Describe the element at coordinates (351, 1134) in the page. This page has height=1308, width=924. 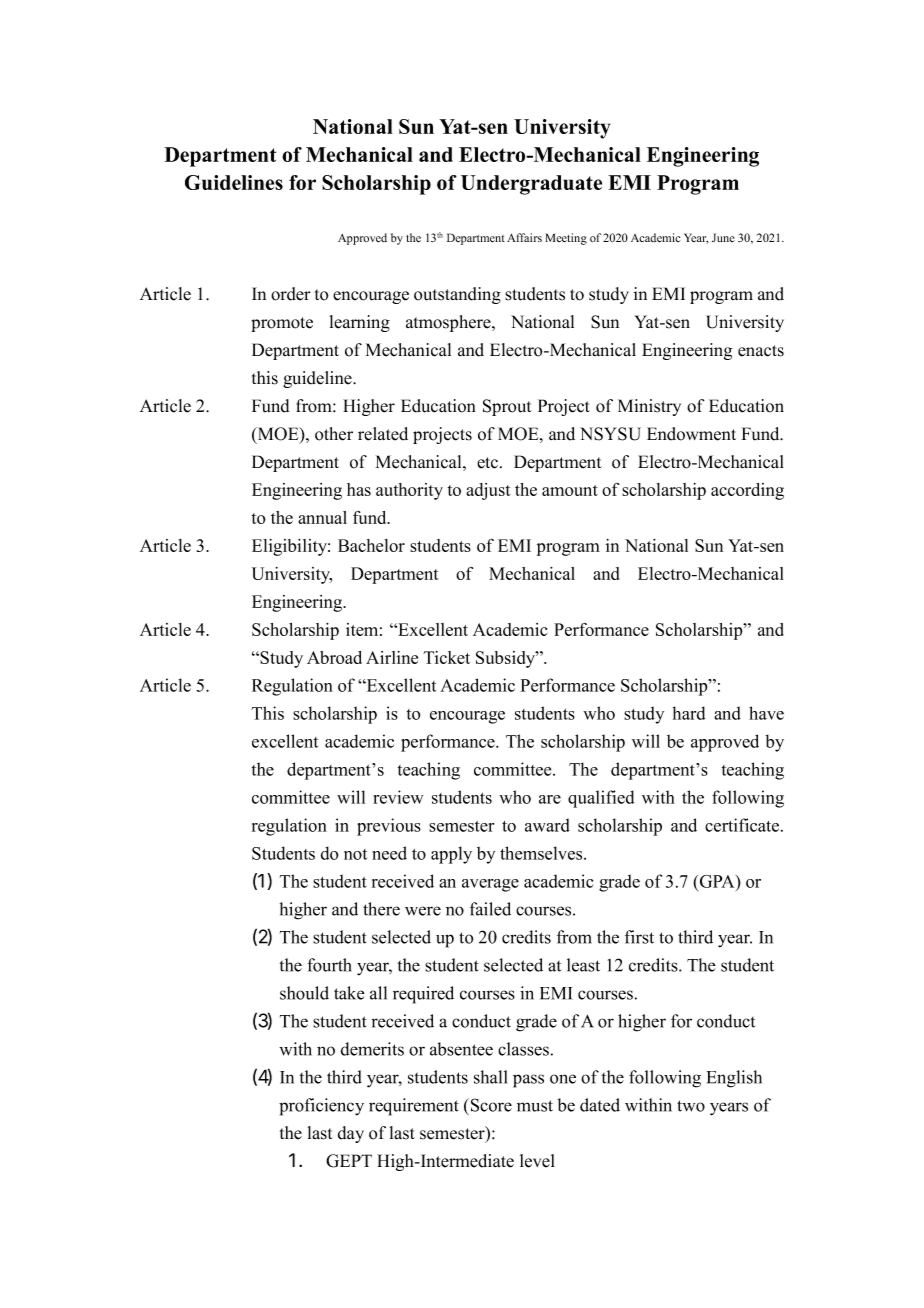
I see `day` at that location.
